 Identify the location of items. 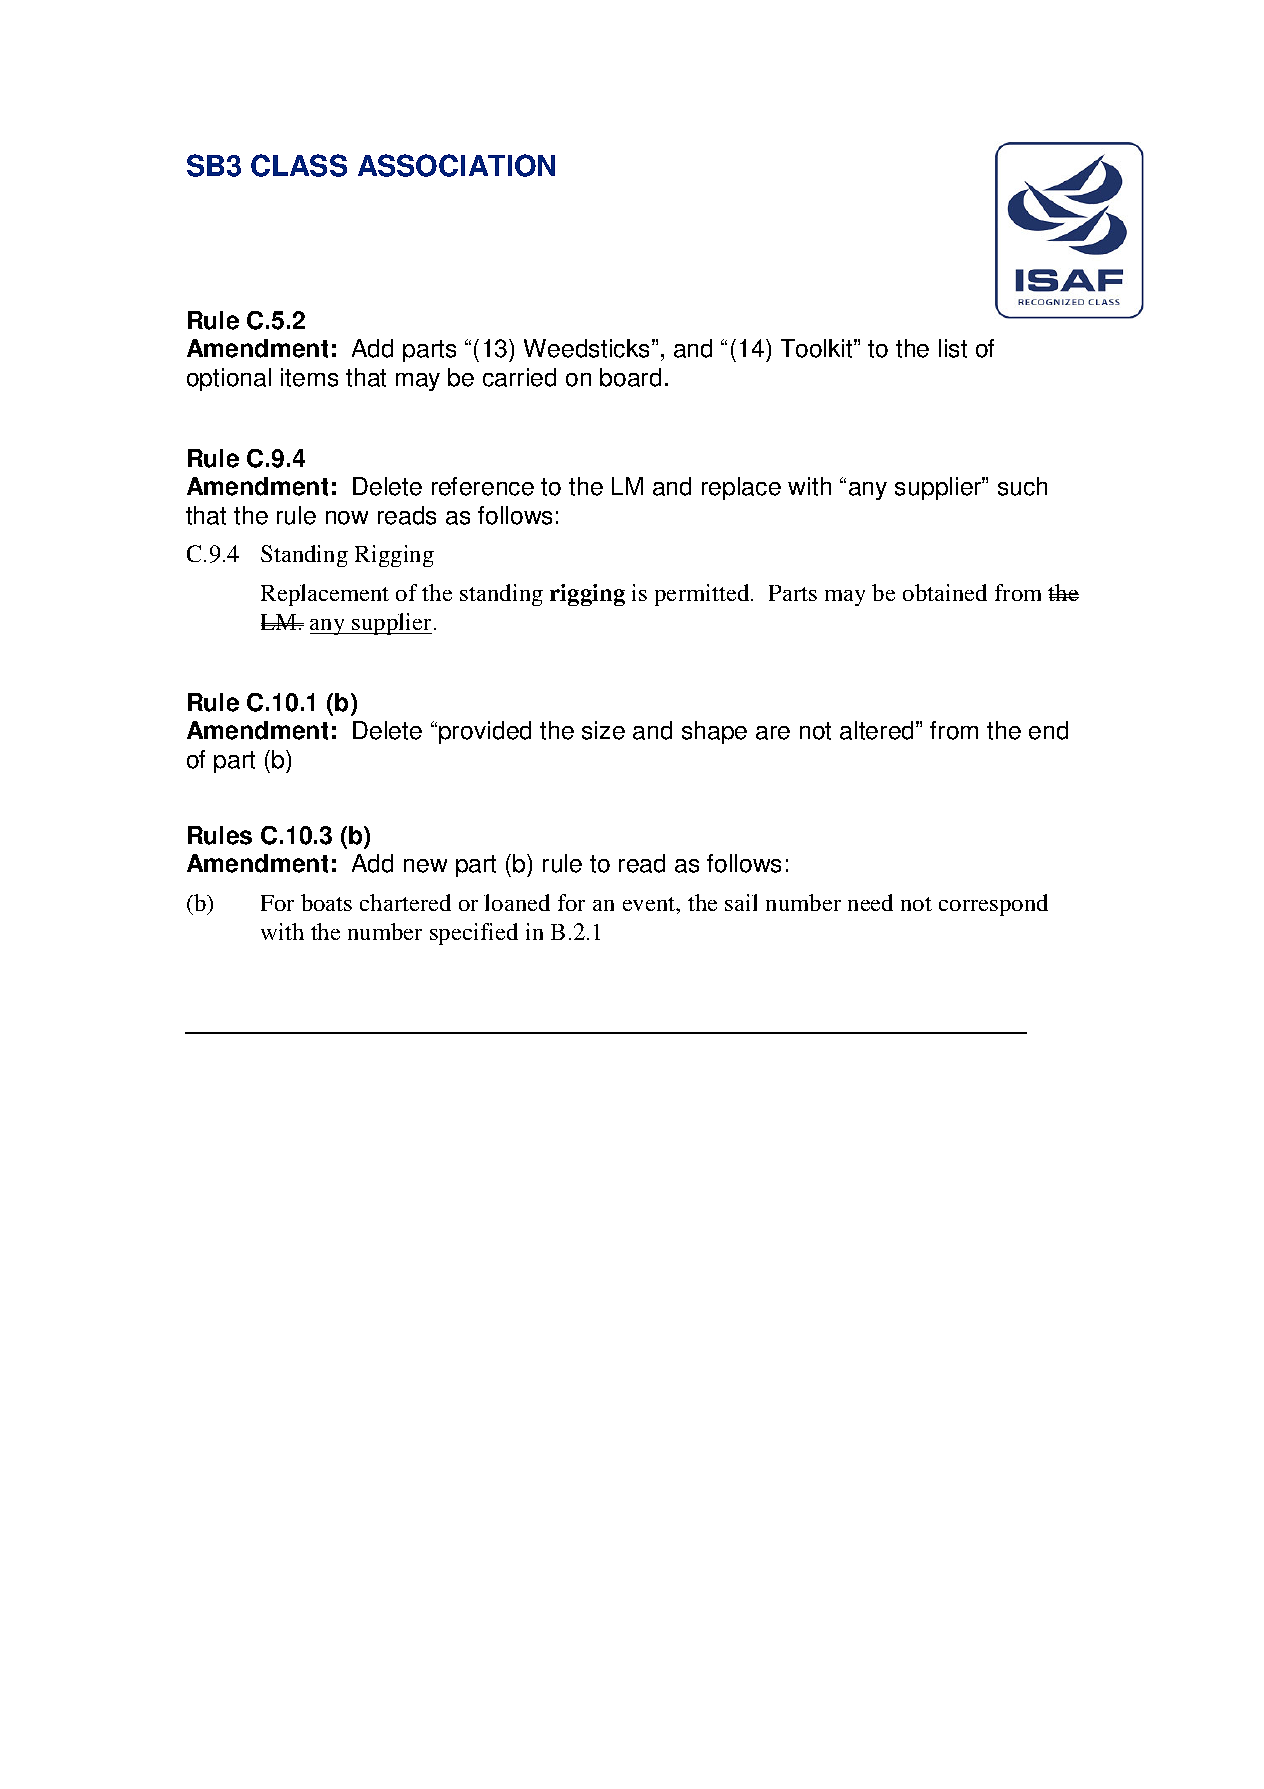
(309, 377).
